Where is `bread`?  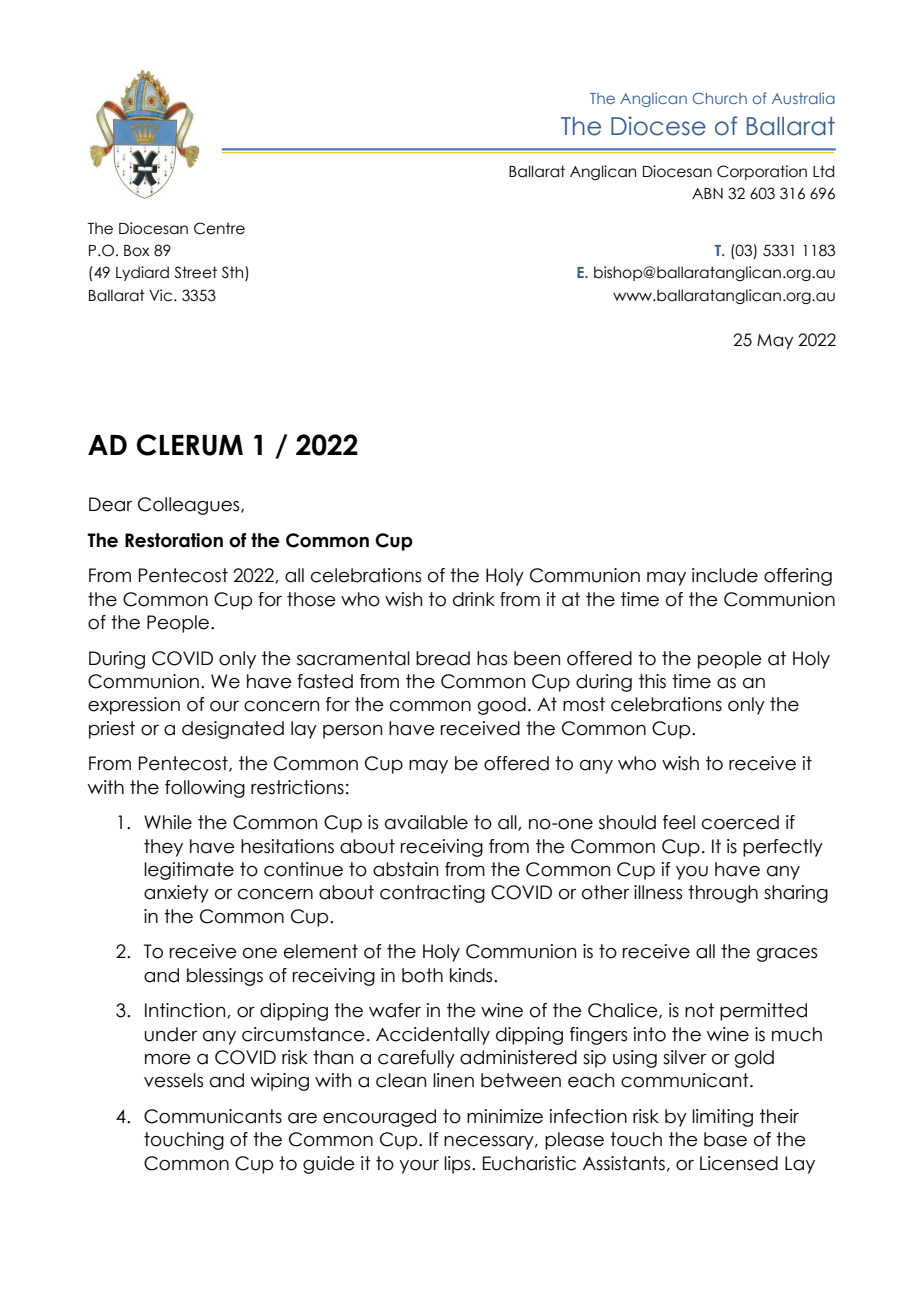 bread is located at coordinates (443, 658).
